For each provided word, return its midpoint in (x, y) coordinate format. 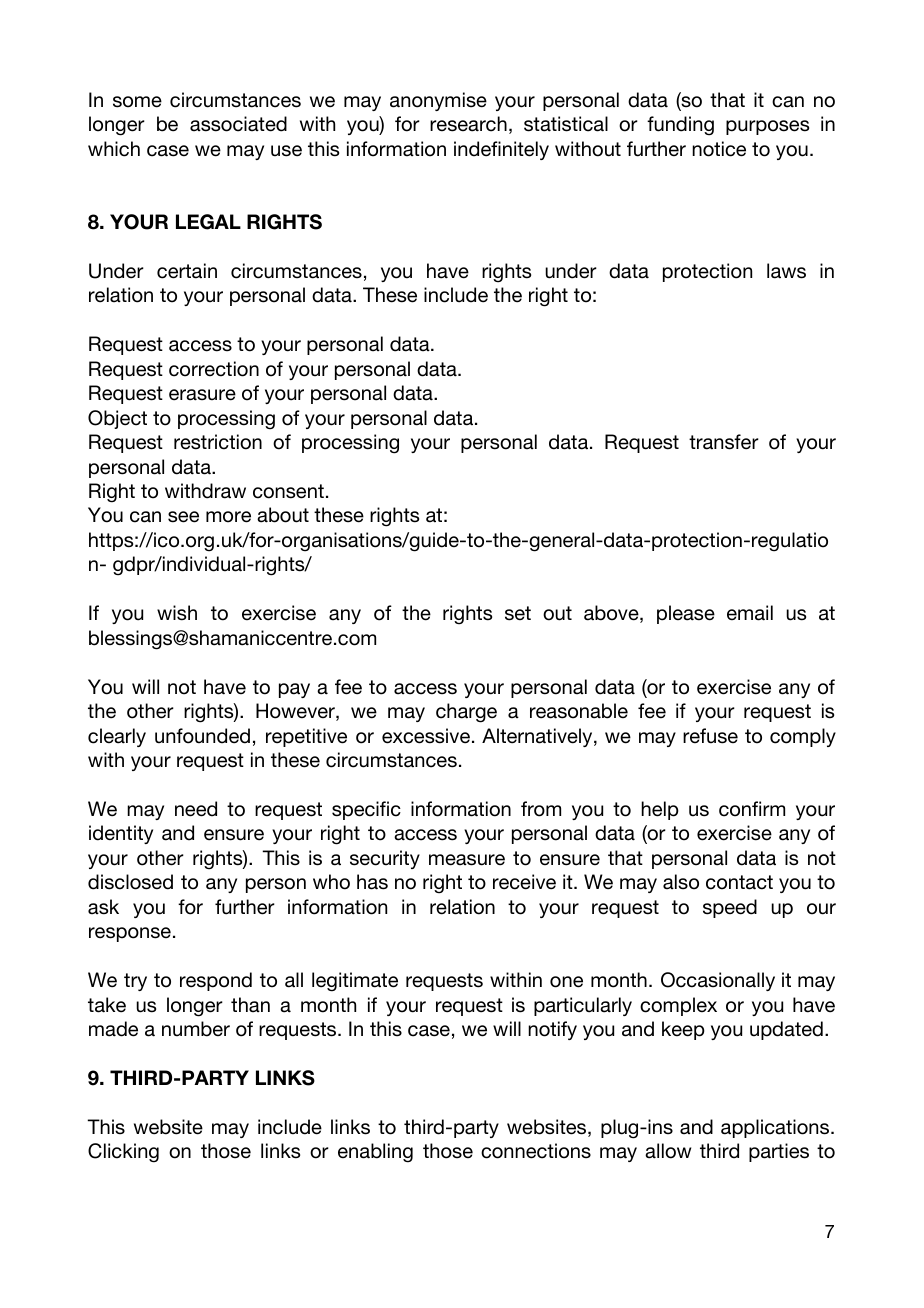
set (518, 613)
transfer (724, 442)
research (468, 124)
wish (177, 613)
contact (739, 882)
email (750, 613)
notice (719, 149)
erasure (202, 395)
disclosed (130, 882)
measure (467, 860)
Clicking (123, 1153)
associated (238, 124)
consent (288, 491)
